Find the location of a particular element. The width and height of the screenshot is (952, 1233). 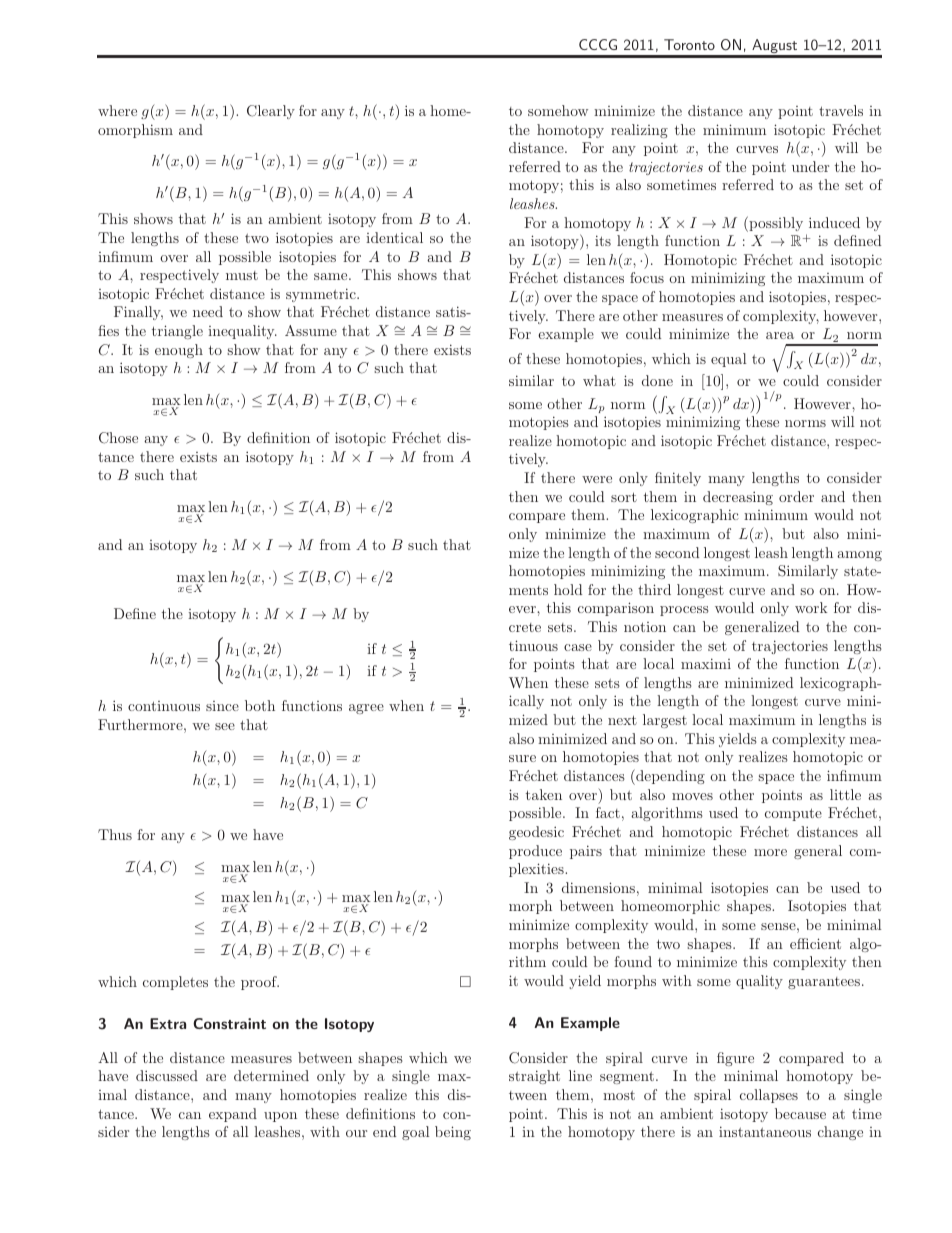

produce is located at coordinates (535, 852).
